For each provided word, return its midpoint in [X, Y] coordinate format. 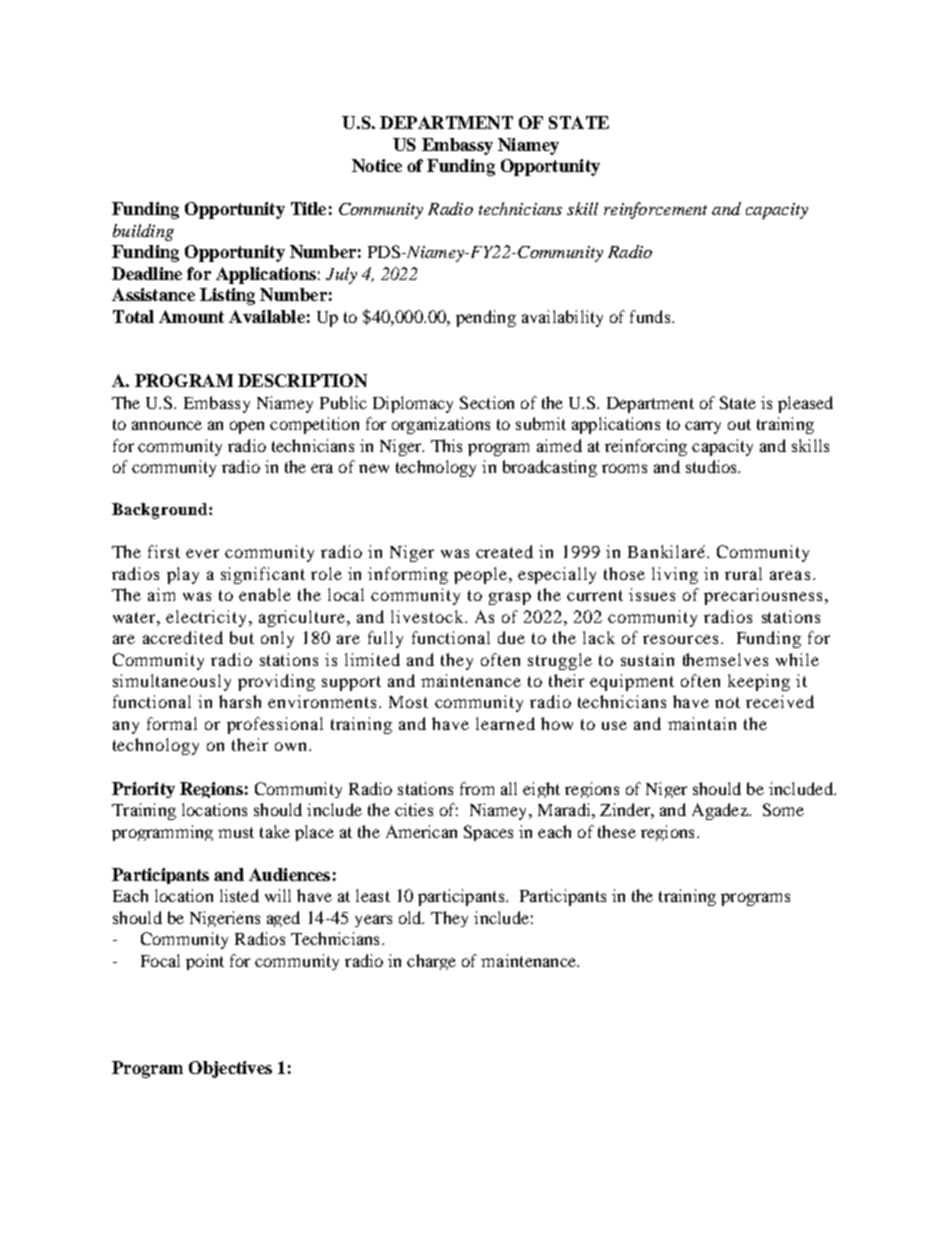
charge [431, 962]
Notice [377, 165]
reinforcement [655, 210]
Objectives [230, 1069]
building [143, 232]
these [617, 831]
